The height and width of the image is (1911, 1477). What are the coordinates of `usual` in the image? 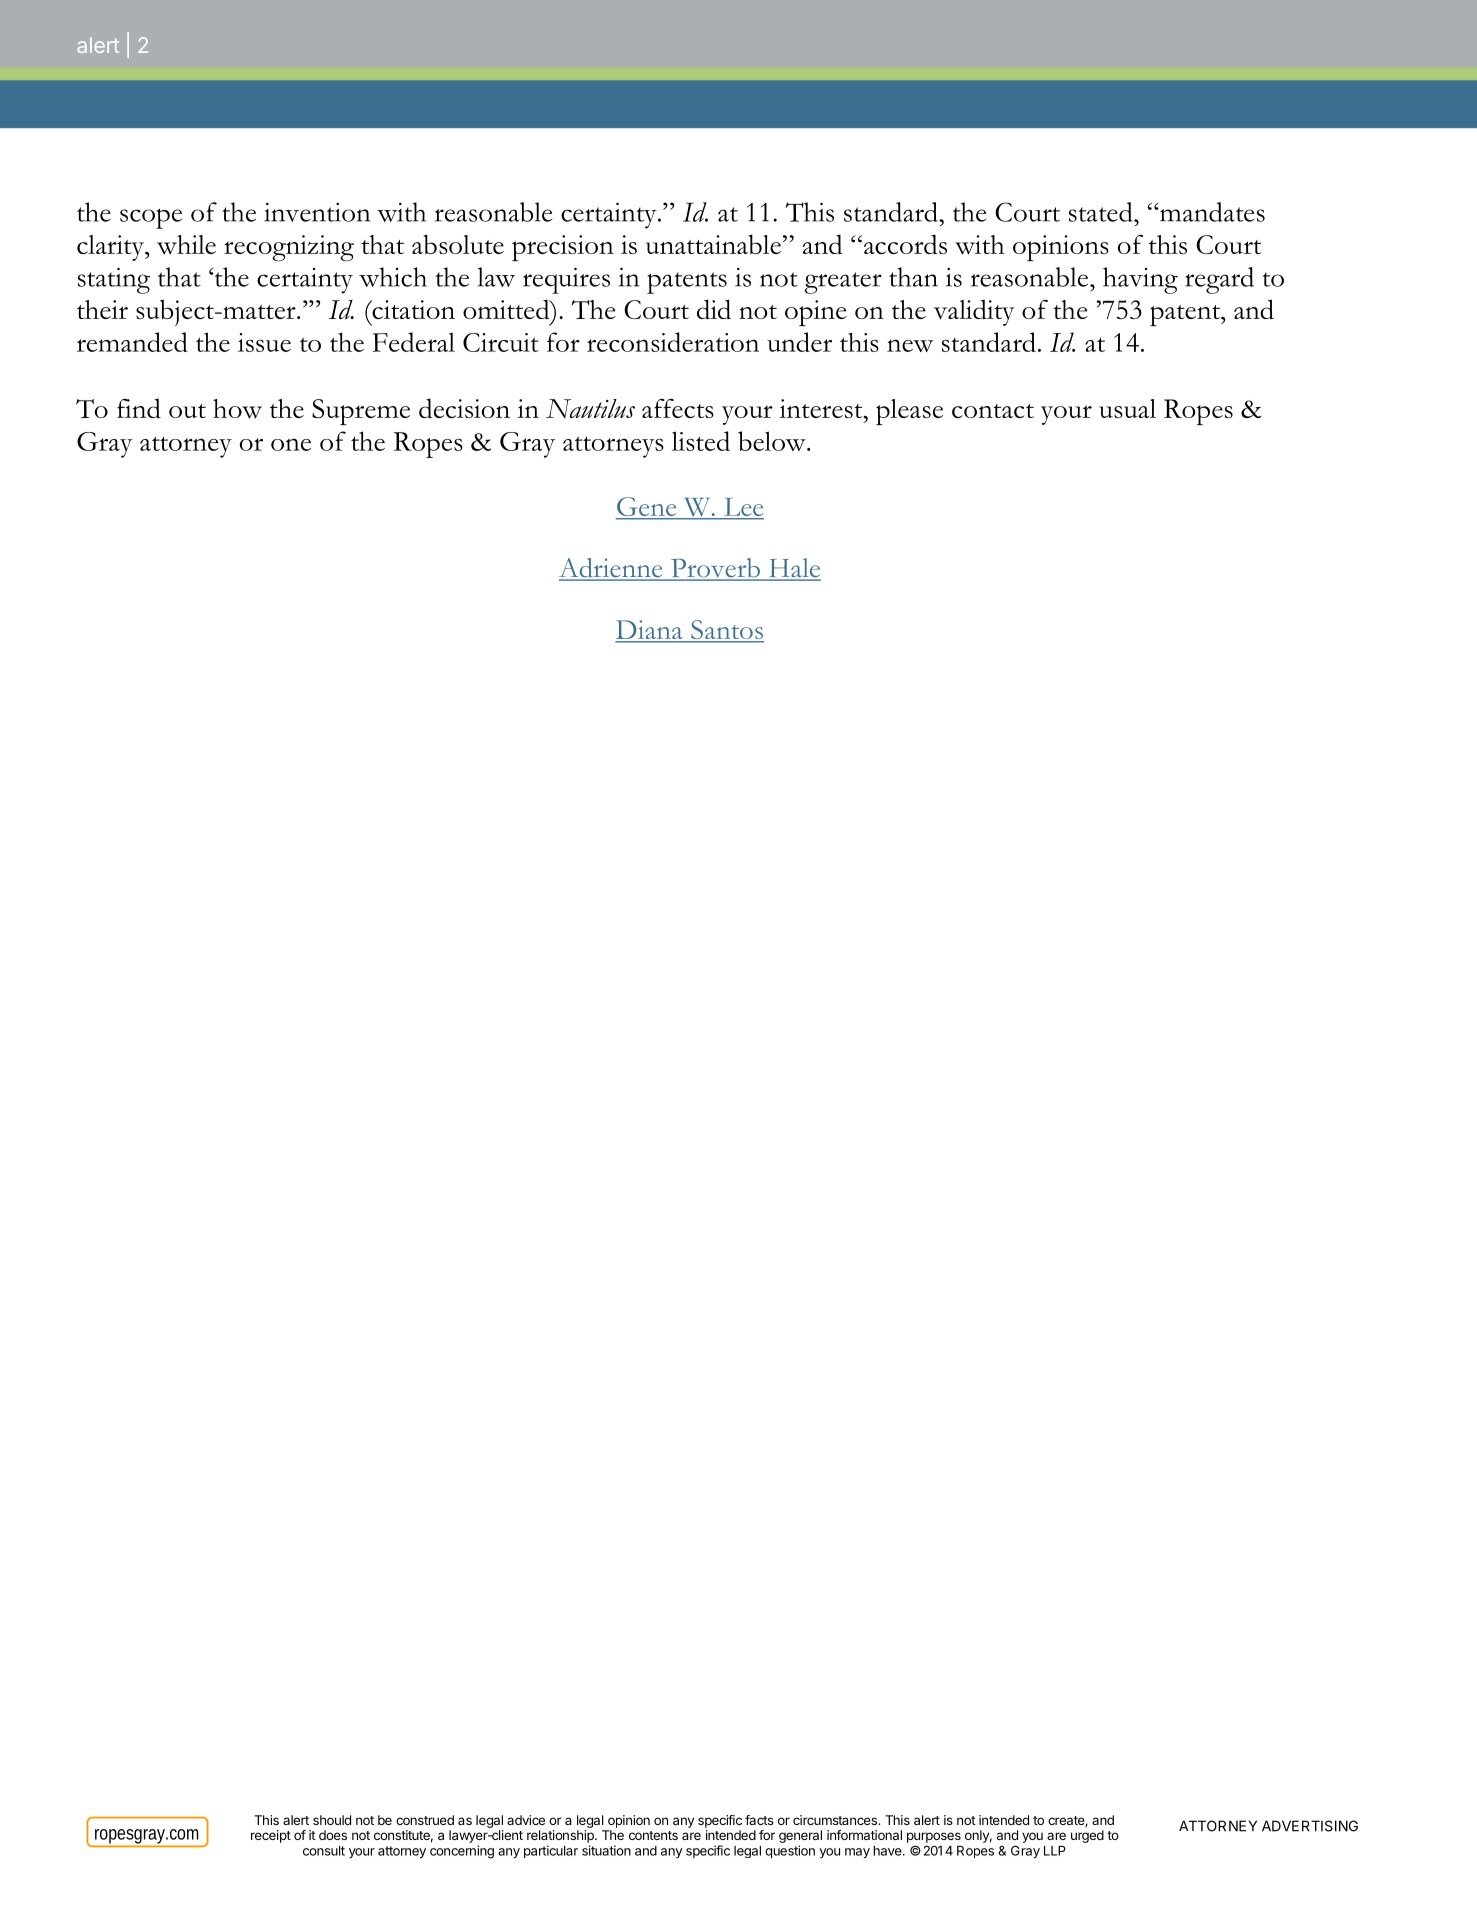 It's located at (1127, 408).
